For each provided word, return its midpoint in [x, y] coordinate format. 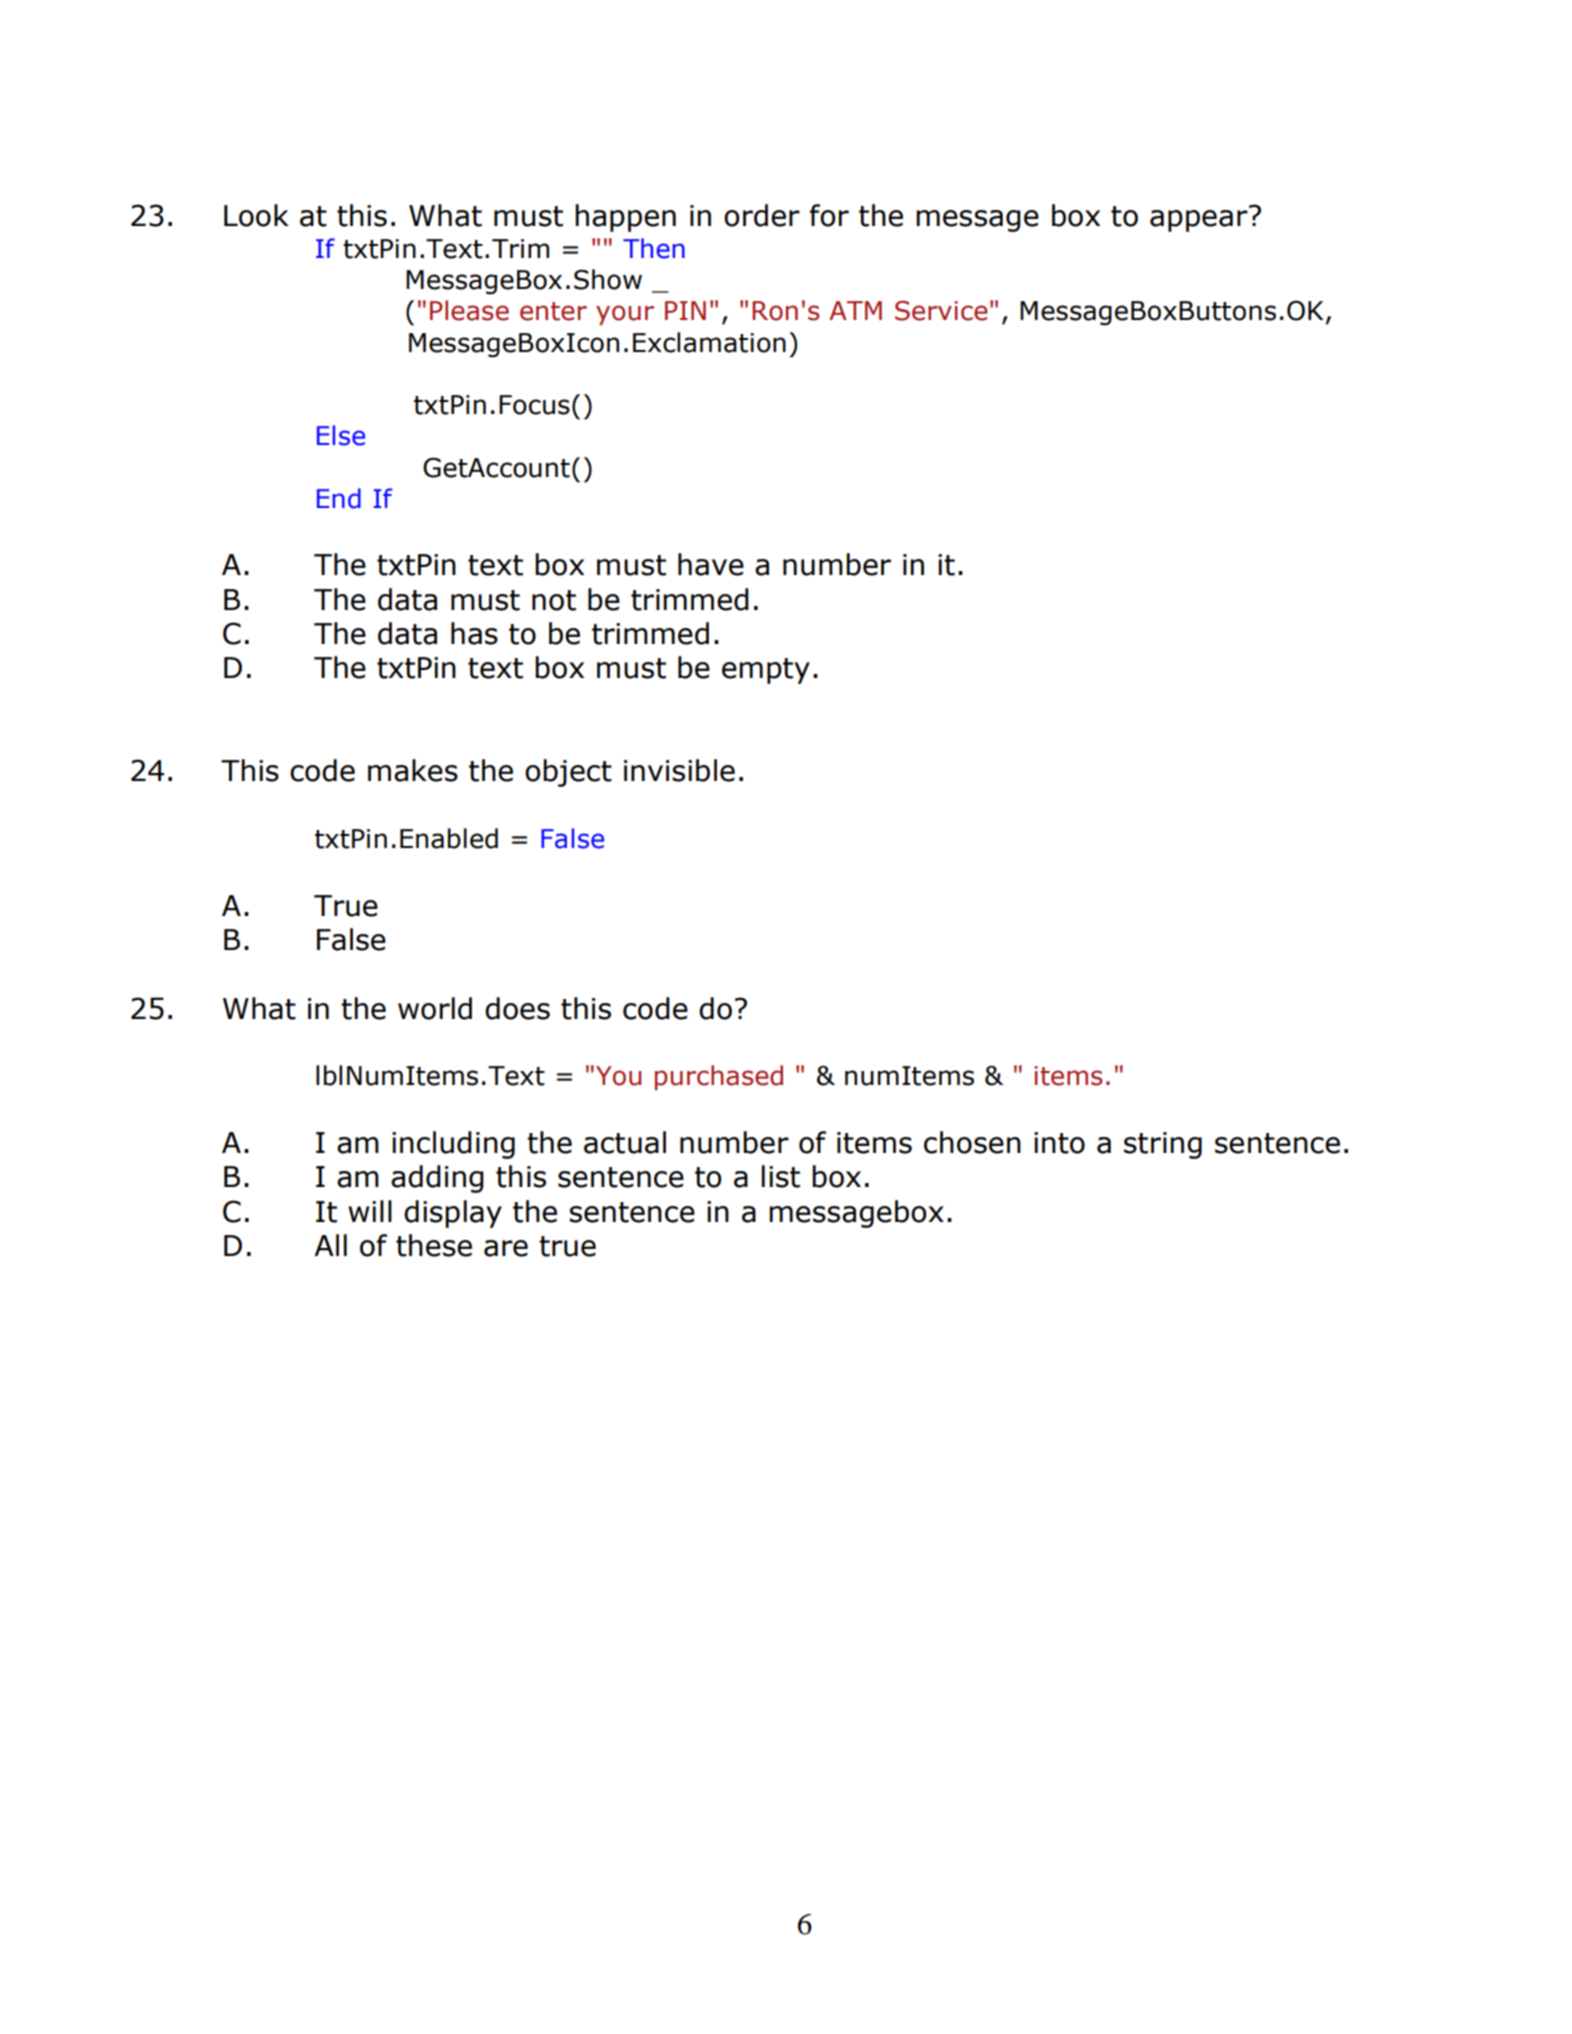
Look [256, 215]
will [370, 1211]
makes [413, 770]
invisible [679, 770]
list [781, 1176]
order [762, 215]
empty [766, 671]
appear [1200, 219]
